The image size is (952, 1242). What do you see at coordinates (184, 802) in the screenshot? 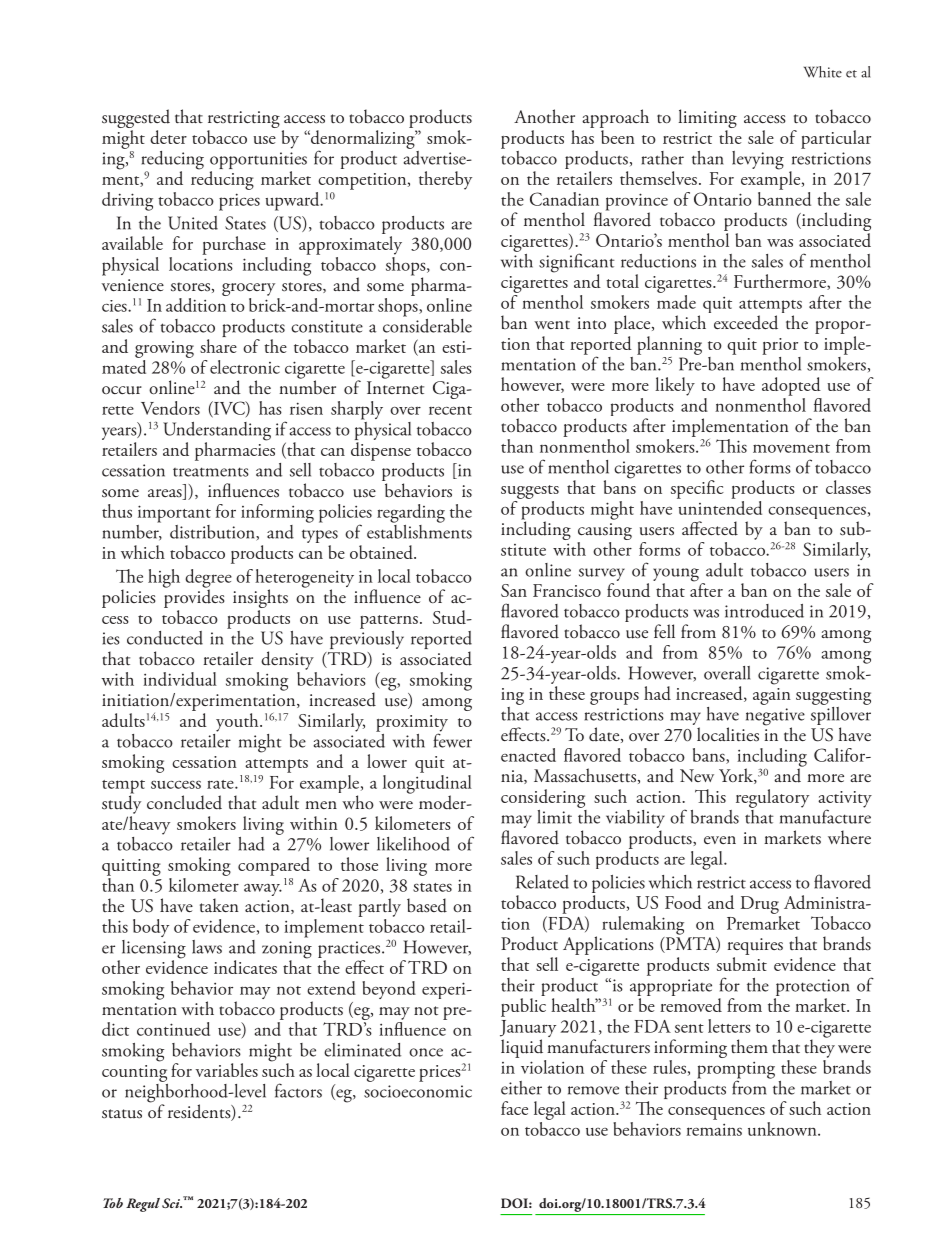
I see `concluded` at bounding box center [184, 802].
